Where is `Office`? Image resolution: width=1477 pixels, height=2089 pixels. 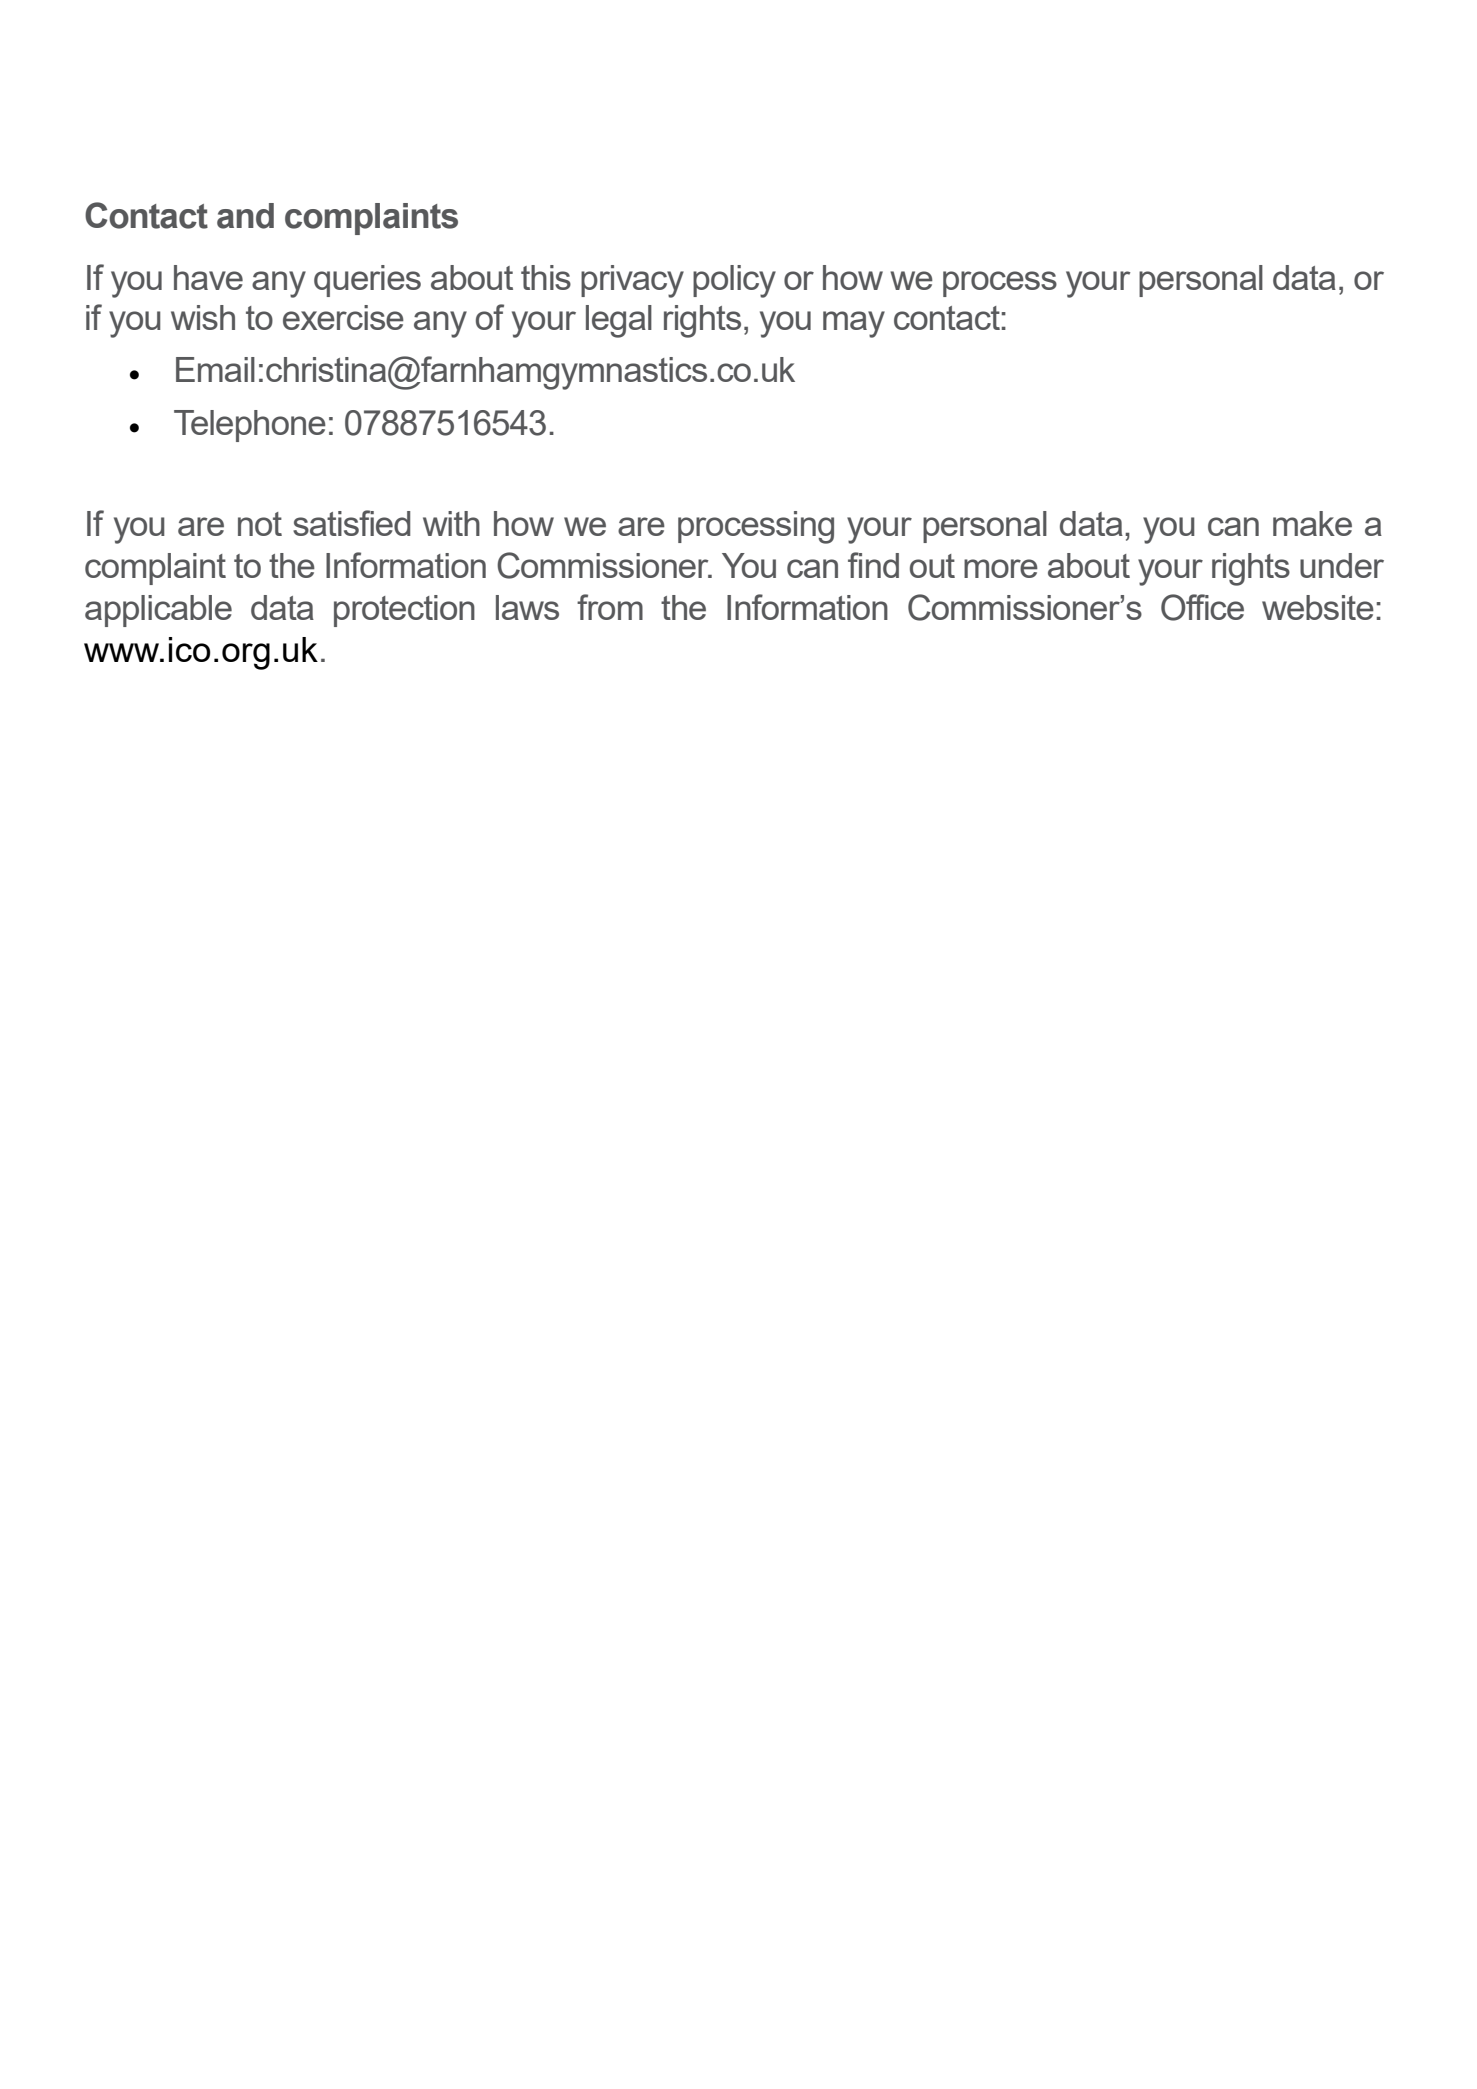
Office is located at coordinates (1202, 607).
